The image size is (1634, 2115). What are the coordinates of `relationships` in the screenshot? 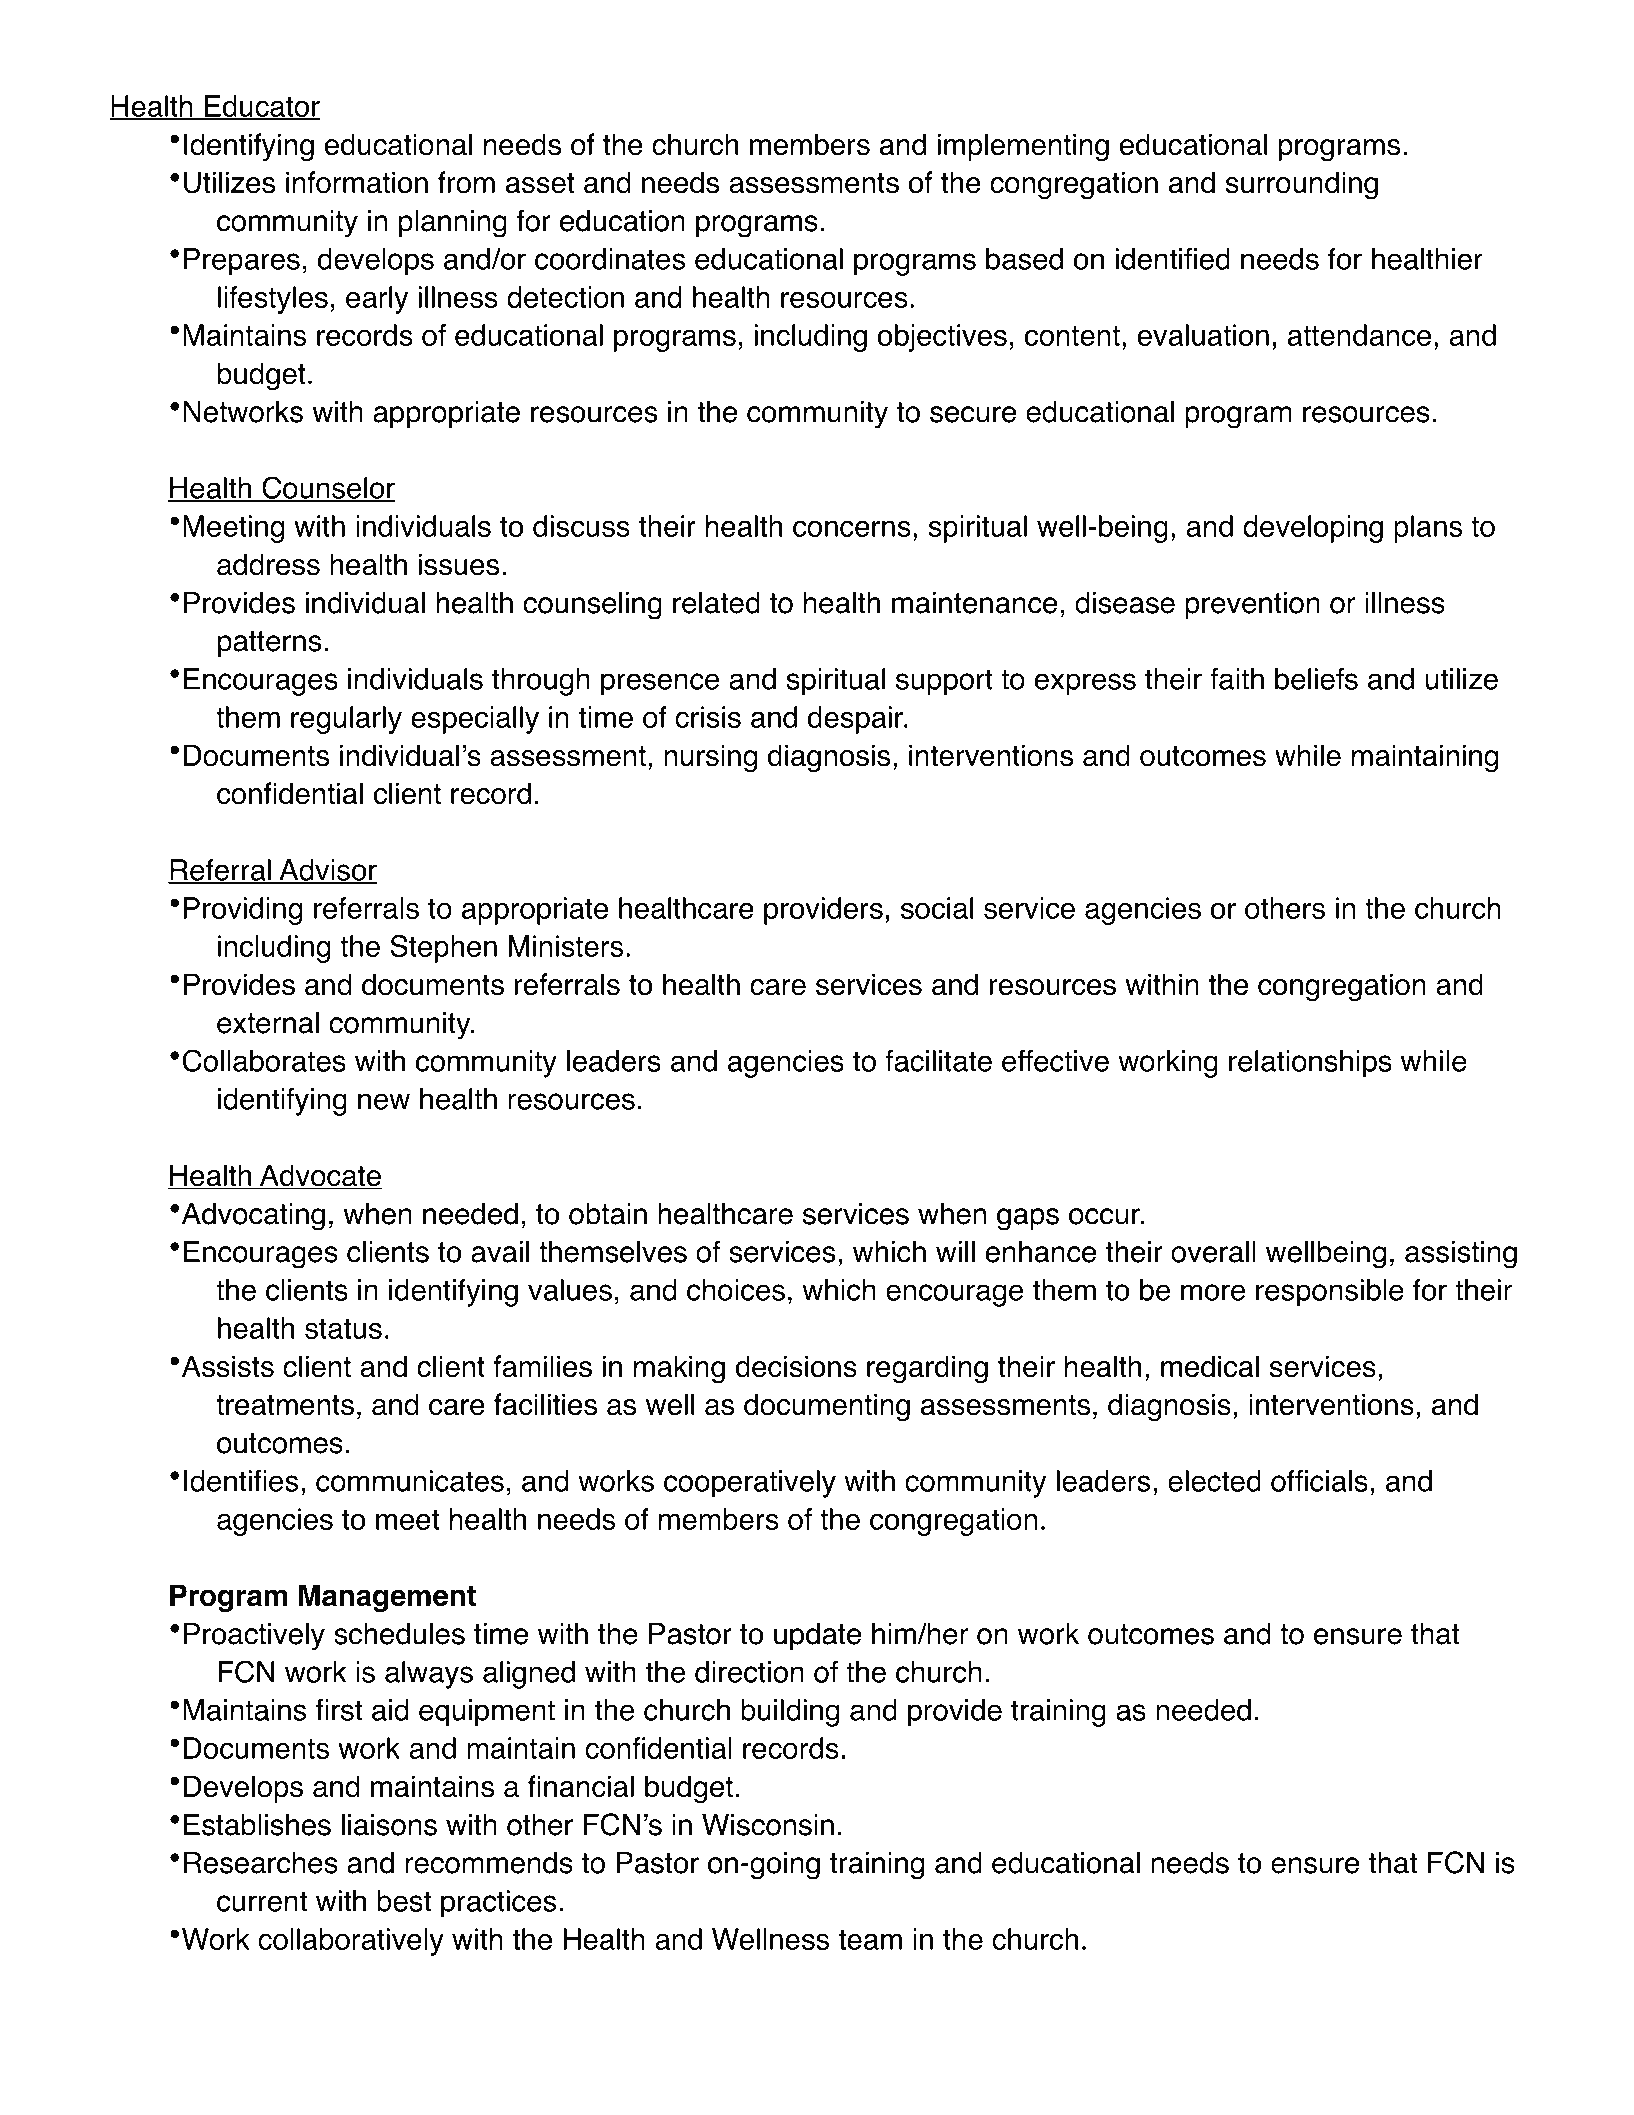 It's located at (1310, 1064).
